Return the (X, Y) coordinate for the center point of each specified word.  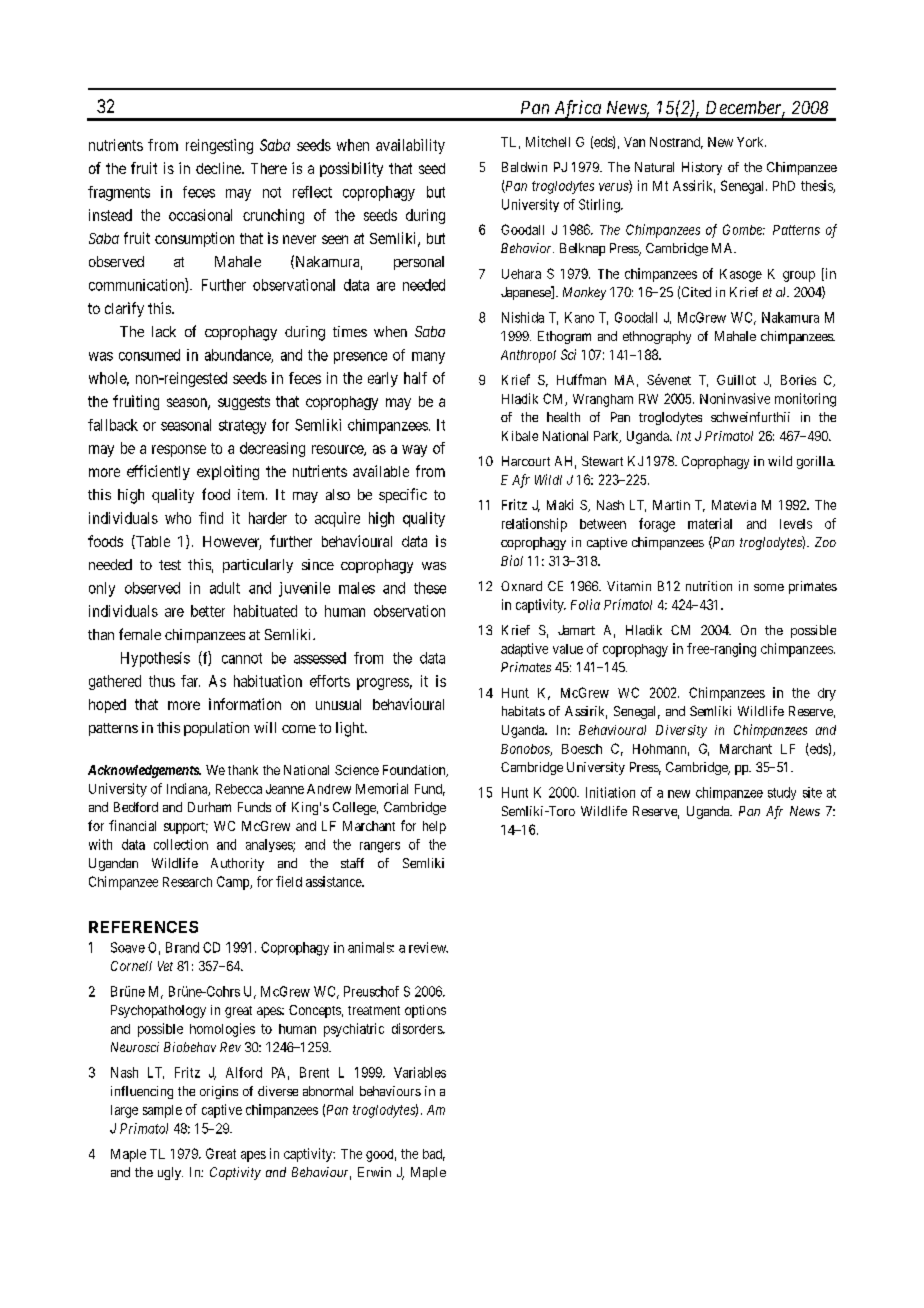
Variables (420, 1072)
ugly (170, 1173)
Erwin (374, 1172)
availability (410, 146)
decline (219, 168)
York (751, 142)
